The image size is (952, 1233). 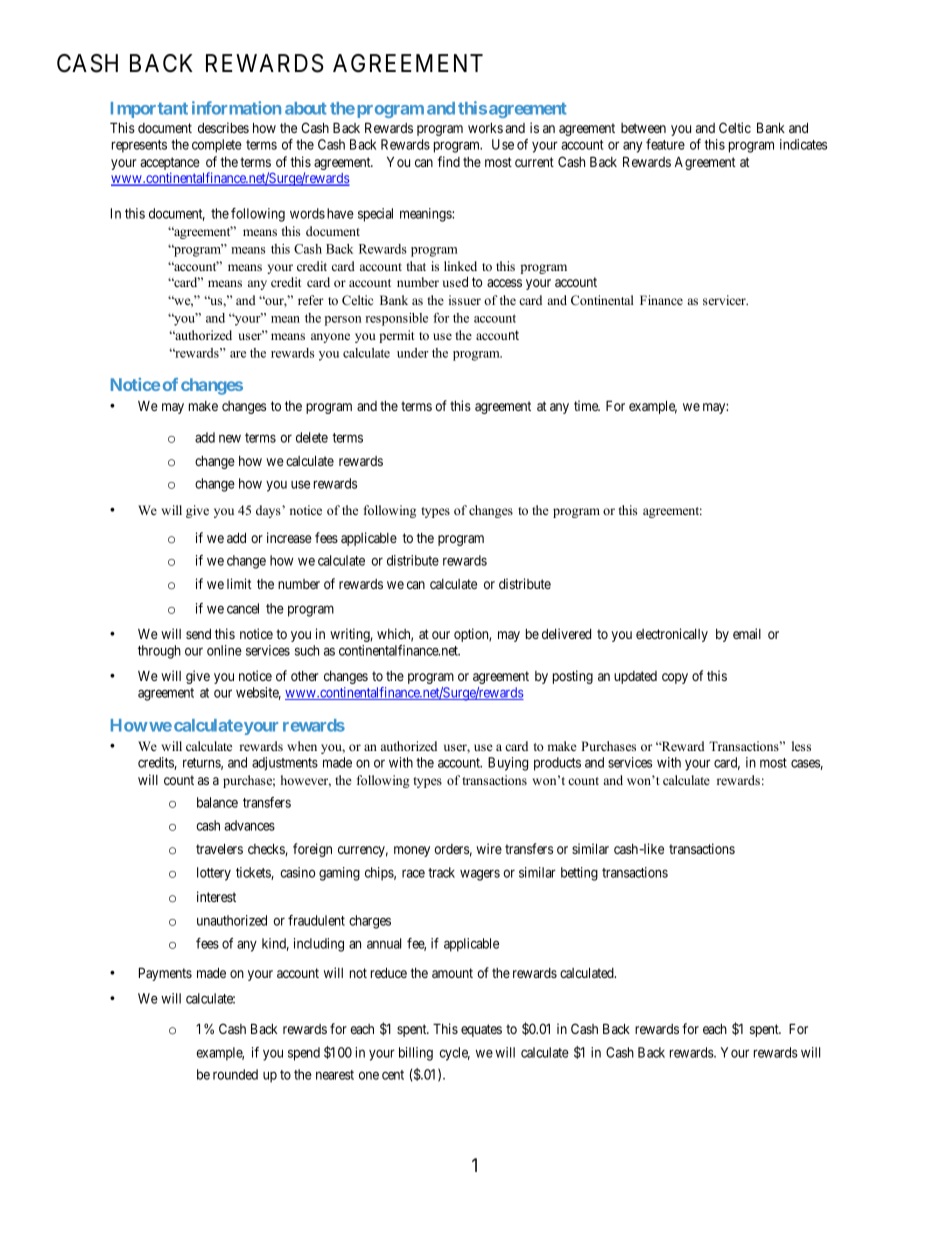 I want to click on delivered, so click(x=566, y=633).
